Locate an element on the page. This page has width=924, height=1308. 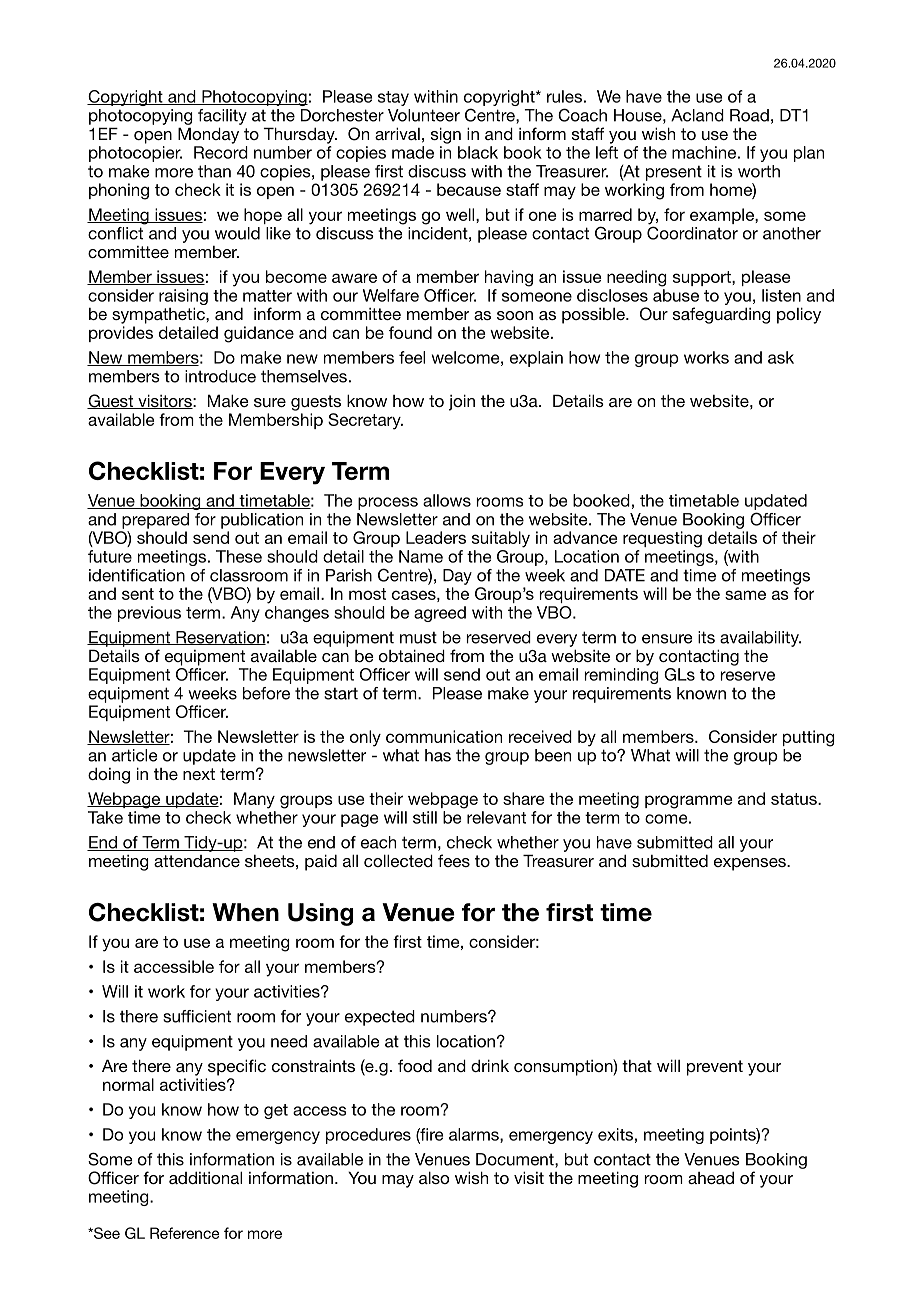
requesting is located at coordinates (662, 539).
